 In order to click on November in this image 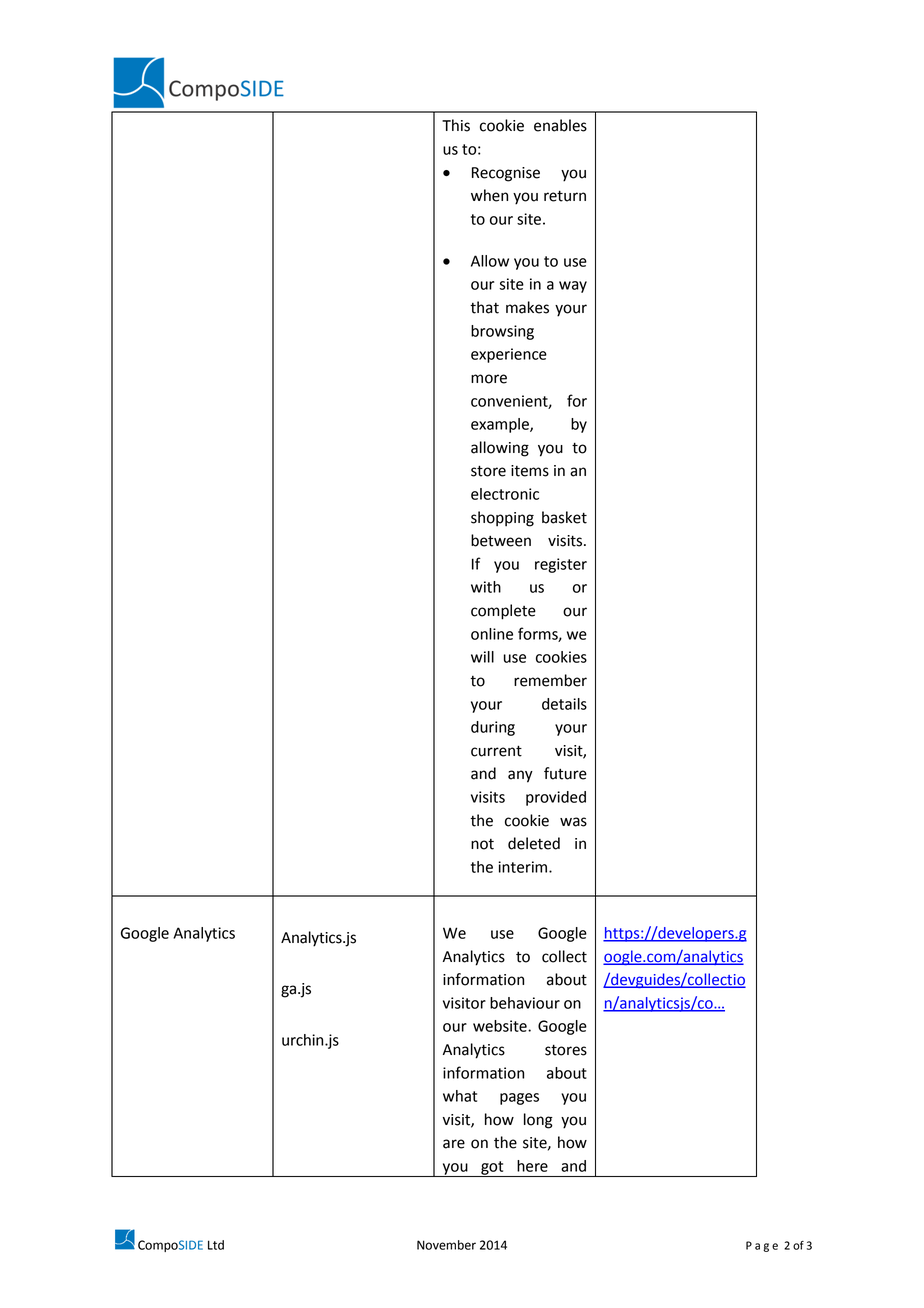, I will do `click(446, 1245)`.
